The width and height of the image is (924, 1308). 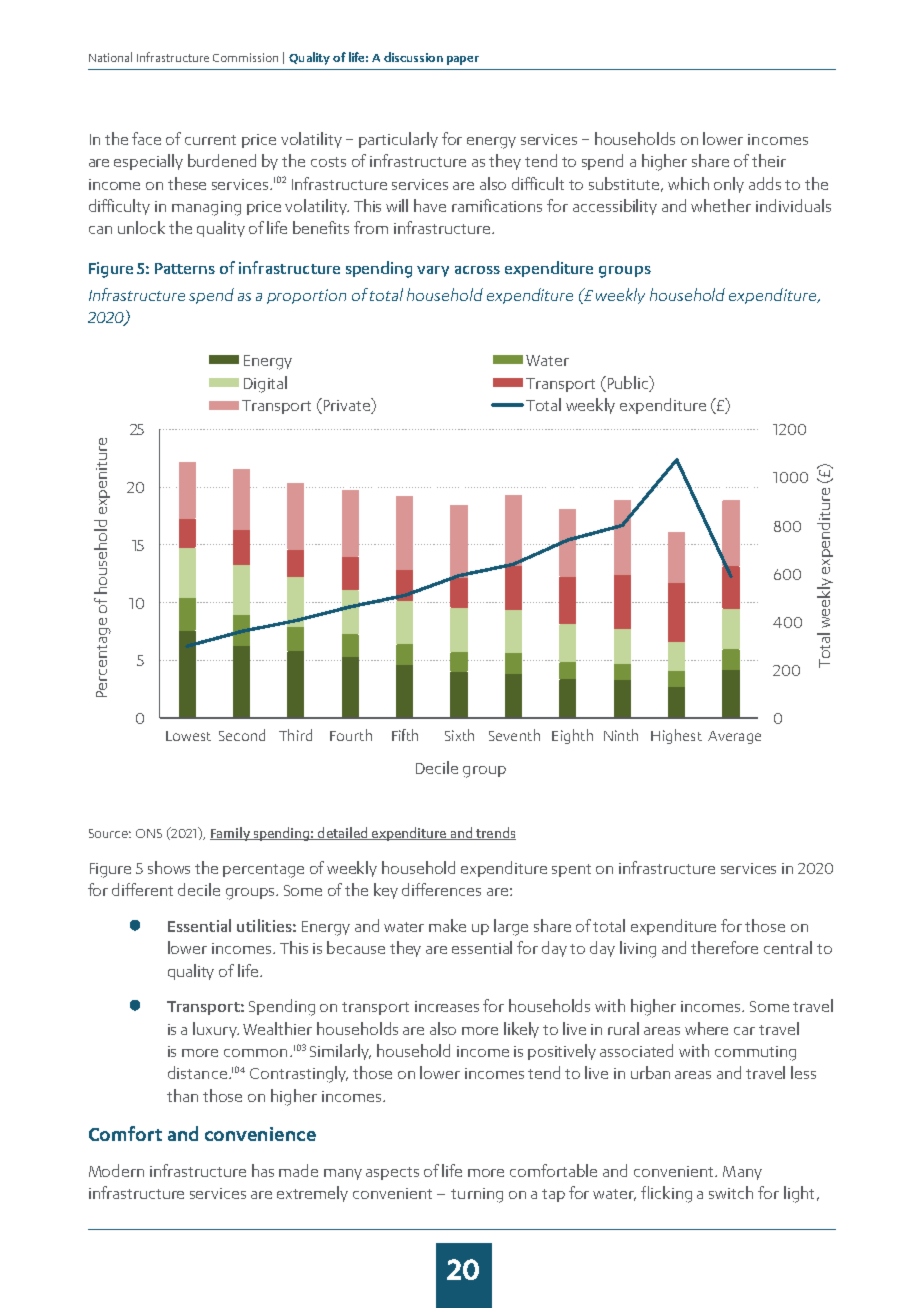 What do you see at coordinates (769, 160) in the image?
I see `their` at bounding box center [769, 160].
